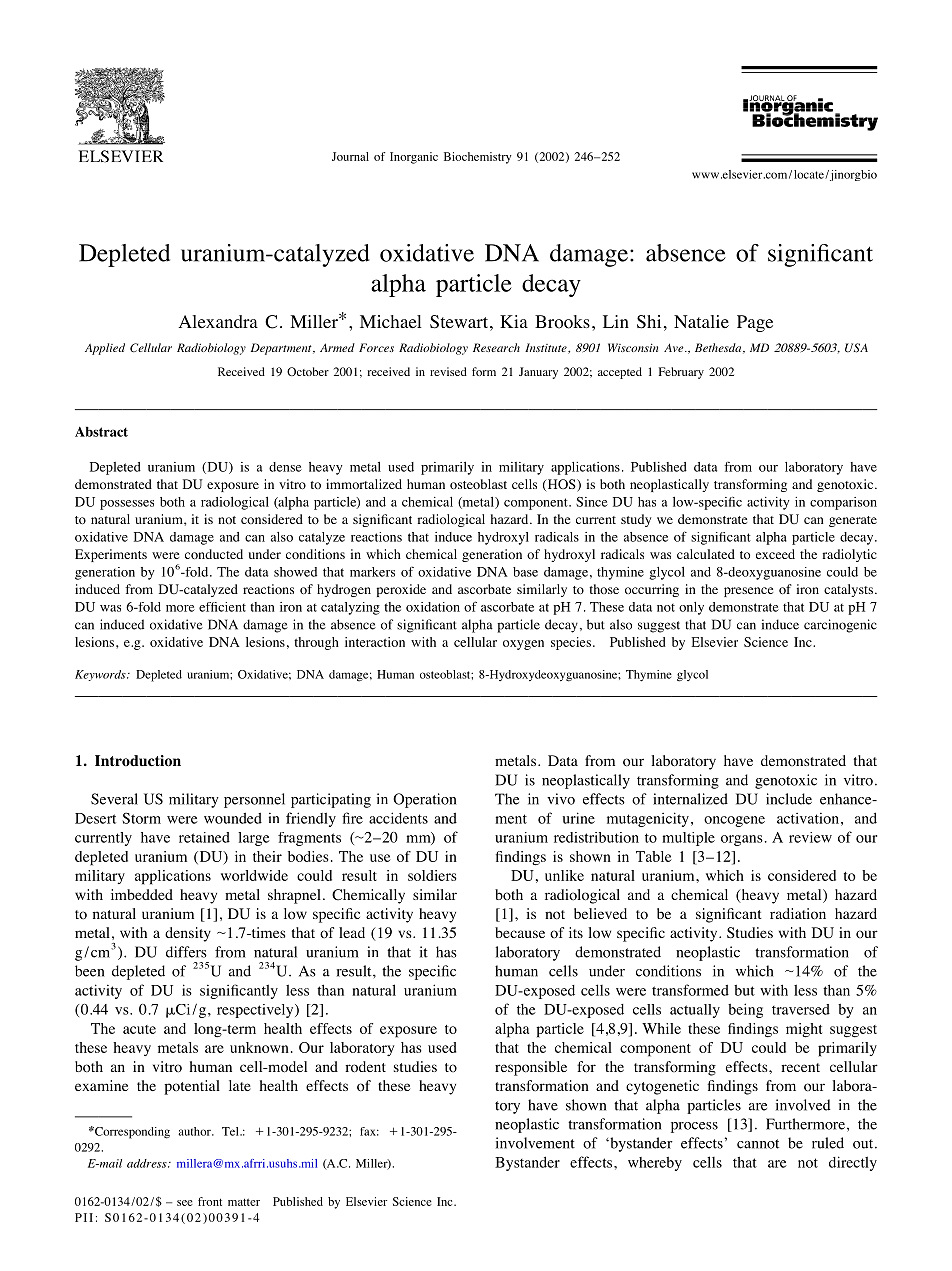  Describe the element at coordinates (742, 840) in the document. I see `organs` at that location.
